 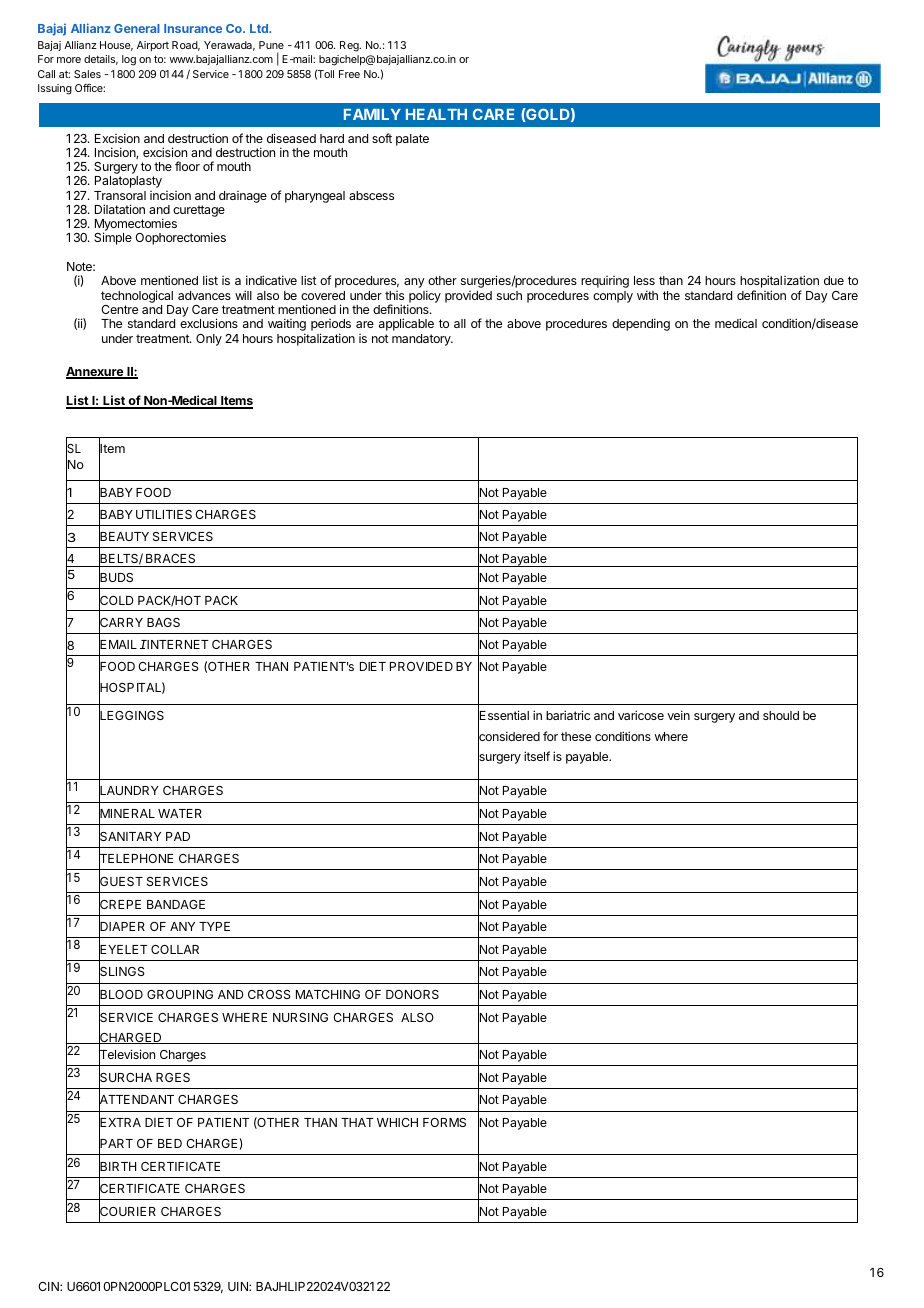 What do you see at coordinates (678, 715) in the image?
I see `vein` at bounding box center [678, 715].
